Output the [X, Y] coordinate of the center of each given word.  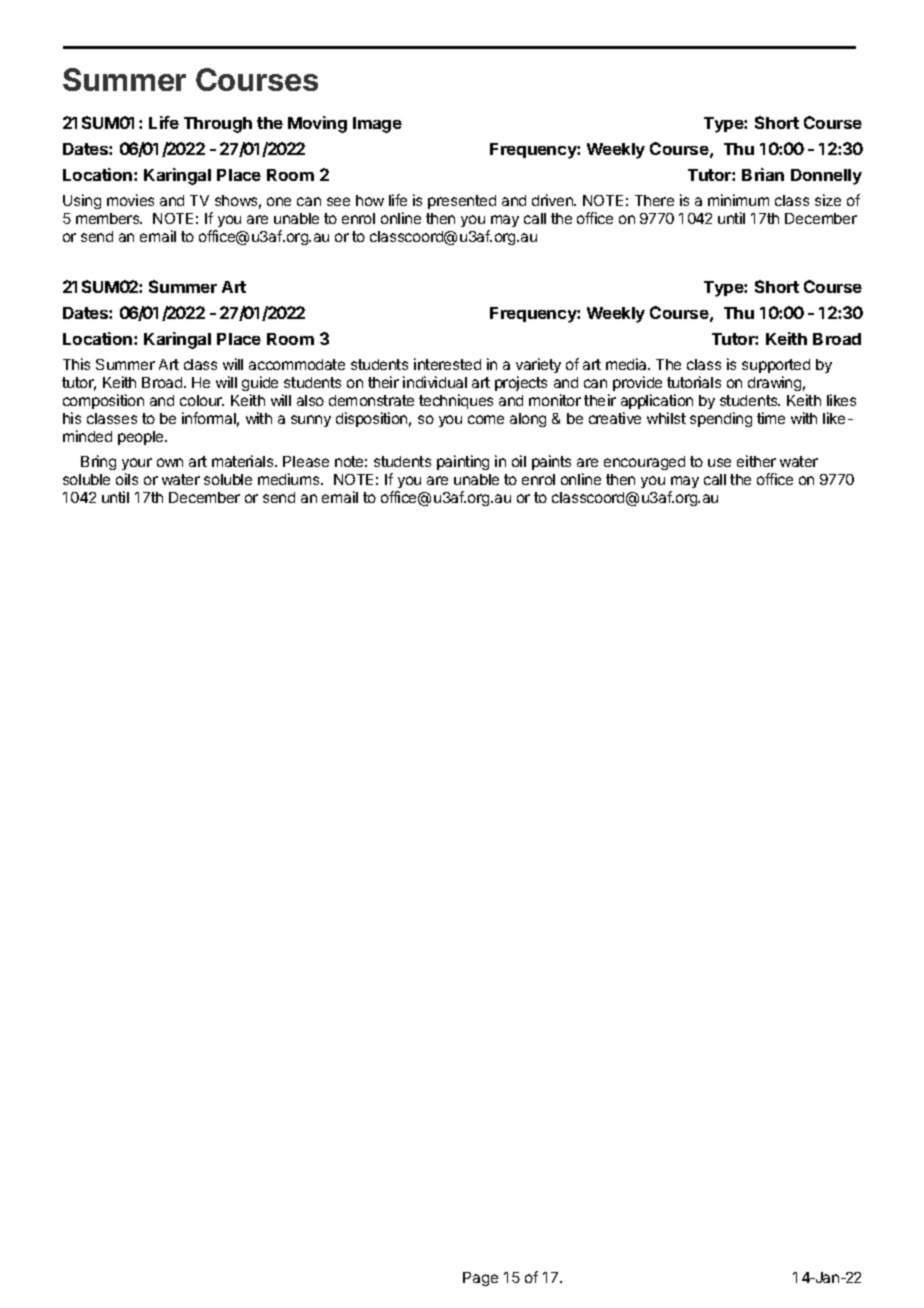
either [756, 461]
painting [463, 462]
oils [127, 479]
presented [462, 202]
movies [130, 200]
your [137, 464]
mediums [290, 479]
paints [551, 462]
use [719, 462]
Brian [763, 174]
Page [480, 1279]
